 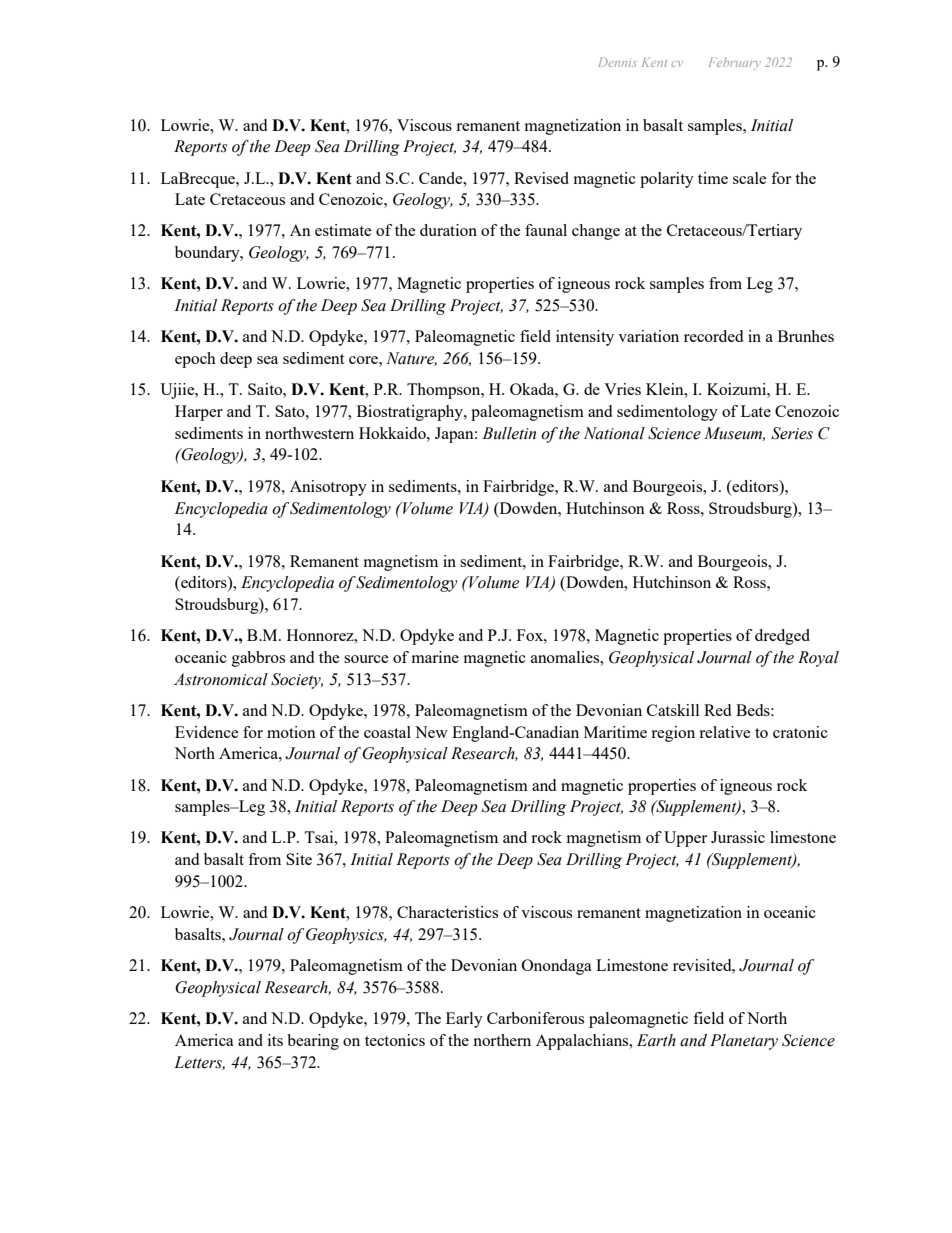 What do you see at coordinates (328, 488) in the screenshot?
I see `Anisotropy` at bounding box center [328, 488].
